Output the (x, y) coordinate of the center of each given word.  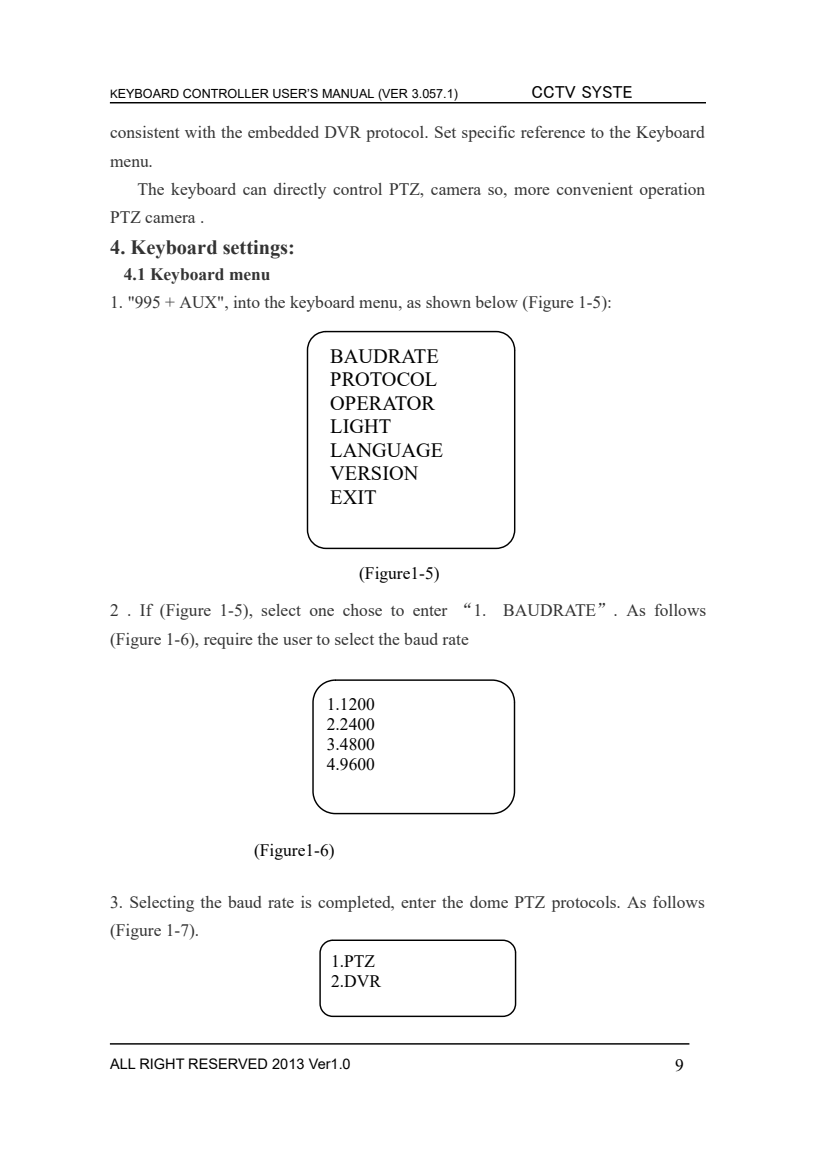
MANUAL (348, 94)
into (247, 302)
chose (362, 610)
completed (355, 904)
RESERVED (228, 1063)
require (228, 641)
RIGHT (162, 1064)
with (200, 132)
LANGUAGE (386, 450)
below (496, 302)
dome (489, 902)
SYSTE (607, 92)
